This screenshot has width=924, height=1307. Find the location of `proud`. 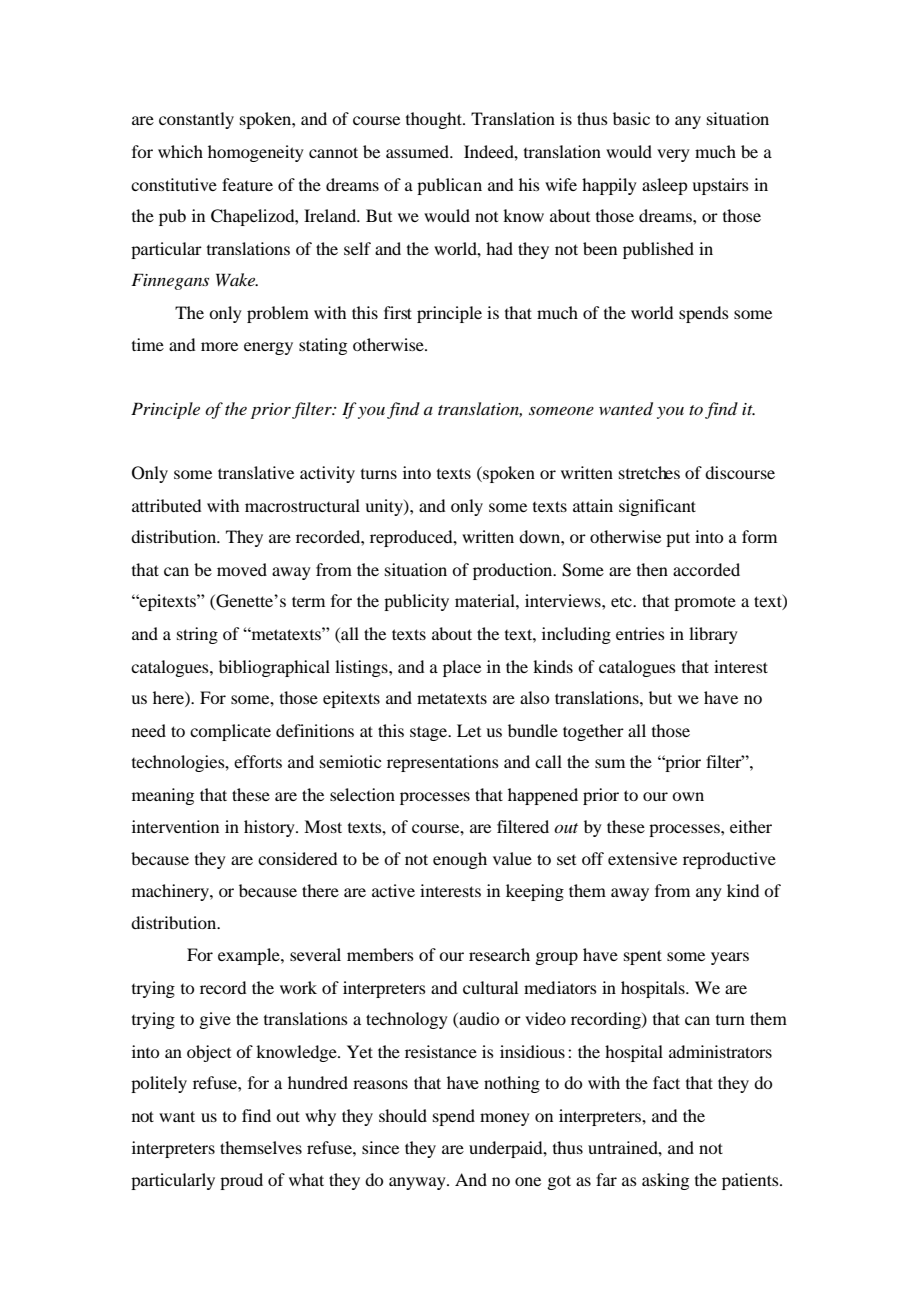

proud is located at coordinates (241, 1181).
